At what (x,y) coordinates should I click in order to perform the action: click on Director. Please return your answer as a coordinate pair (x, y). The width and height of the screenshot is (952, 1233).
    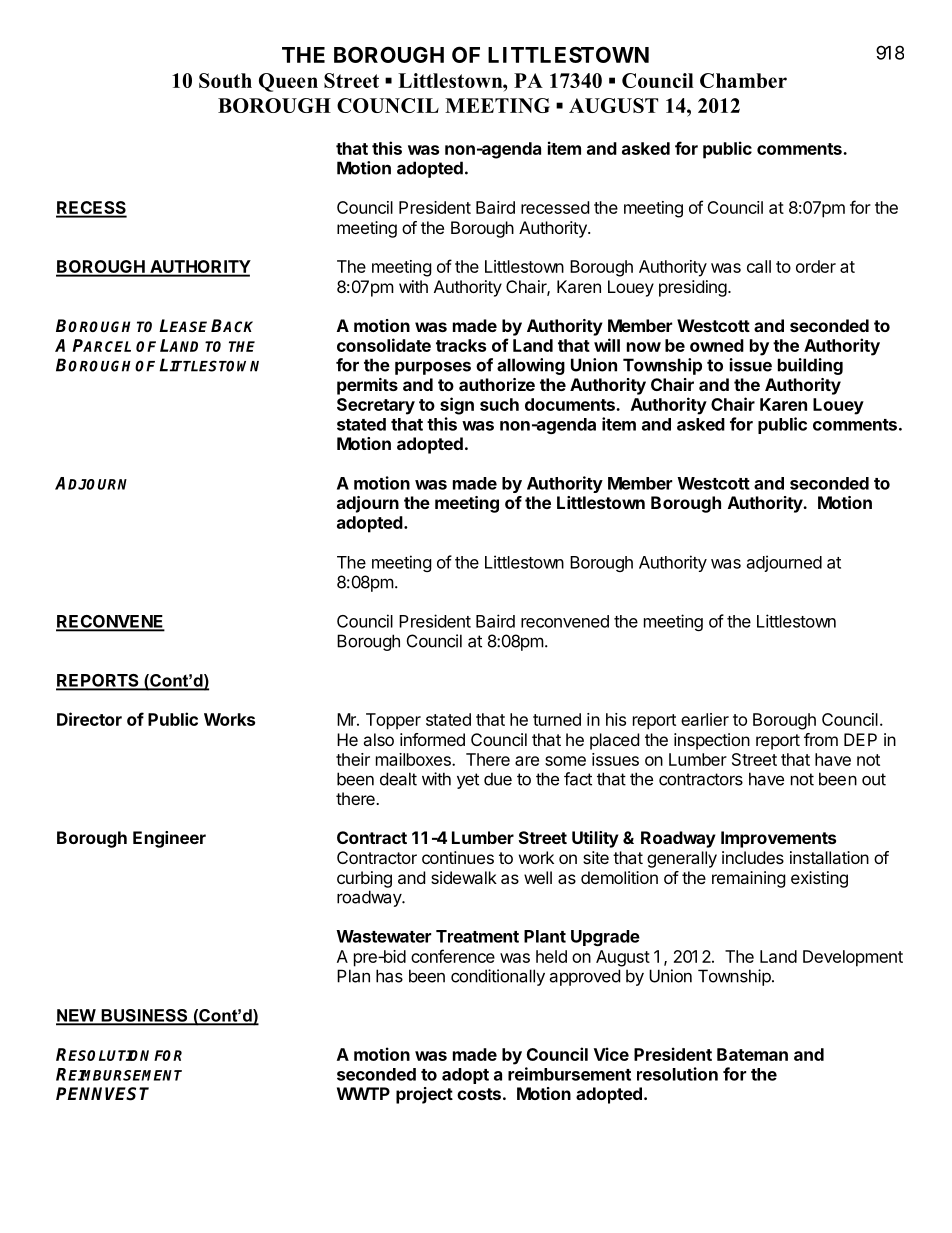
    Looking at the image, I should click on (89, 719).
